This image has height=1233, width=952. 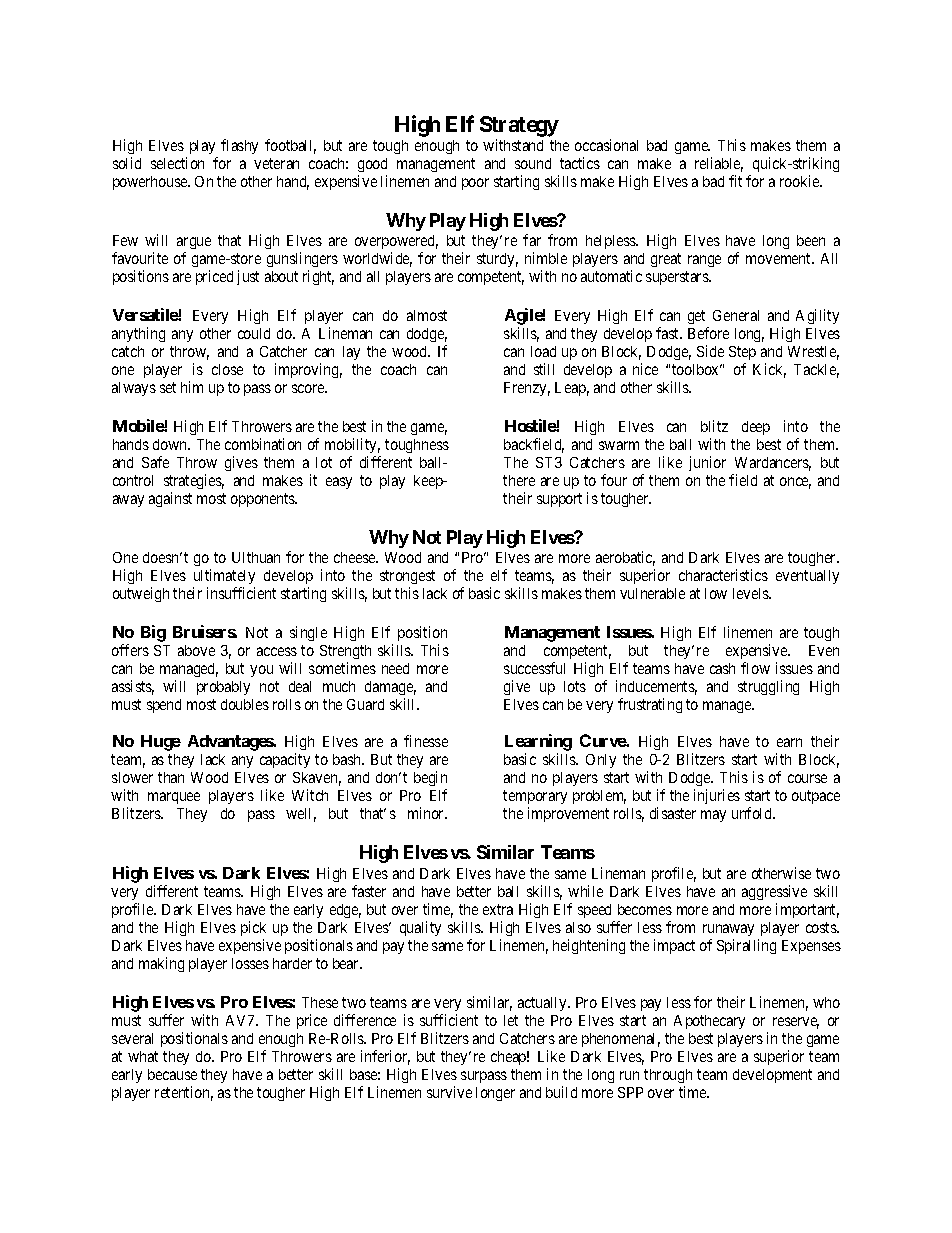 I want to click on begin, so click(x=430, y=778).
